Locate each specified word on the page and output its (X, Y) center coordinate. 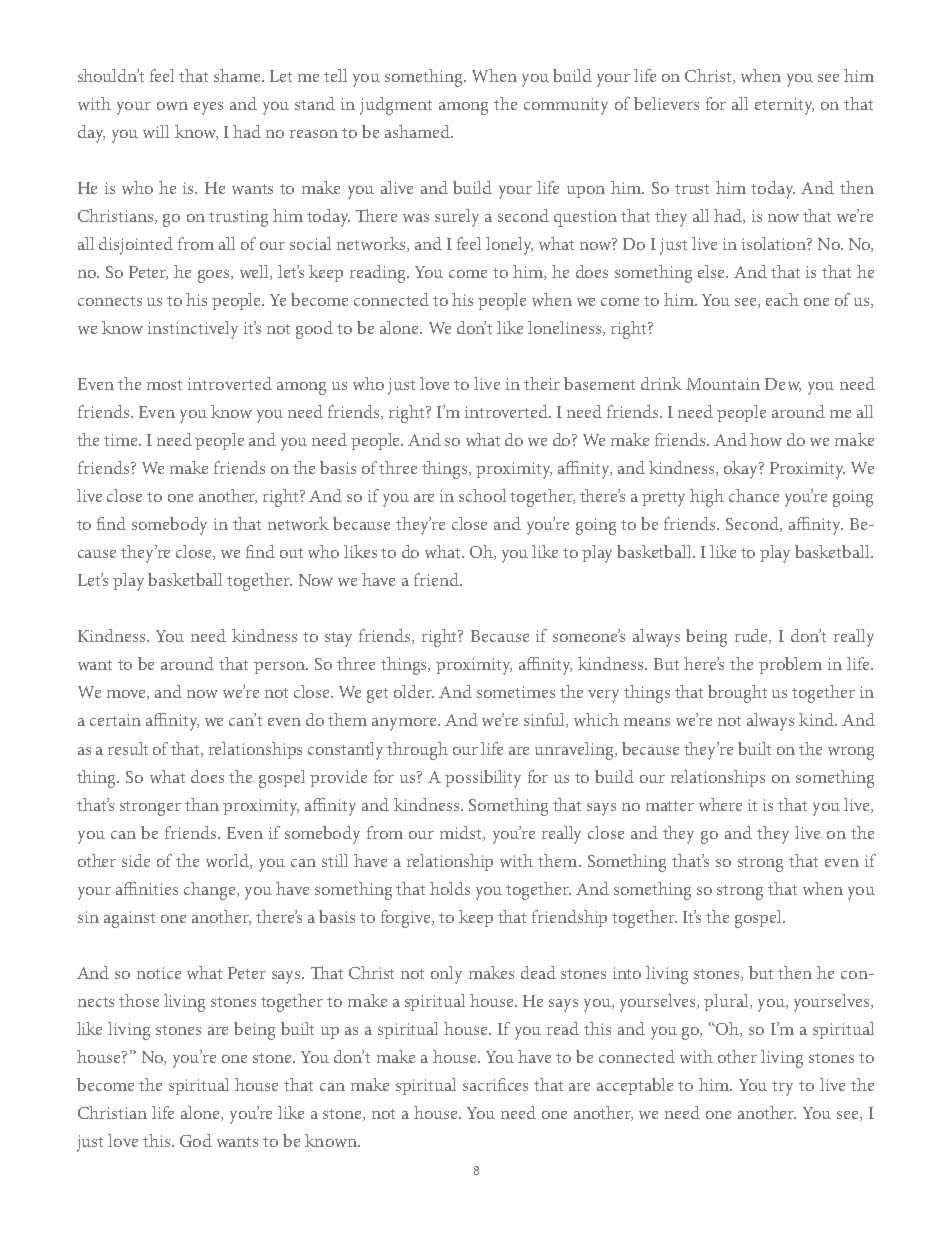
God (196, 1140)
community (566, 106)
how (766, 439)
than (202, 804)
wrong (851, 753)
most (164, 385)
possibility (483, 779)
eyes (208, 108)
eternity (784, 106)
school (482, 495)
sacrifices (495, 1084)
